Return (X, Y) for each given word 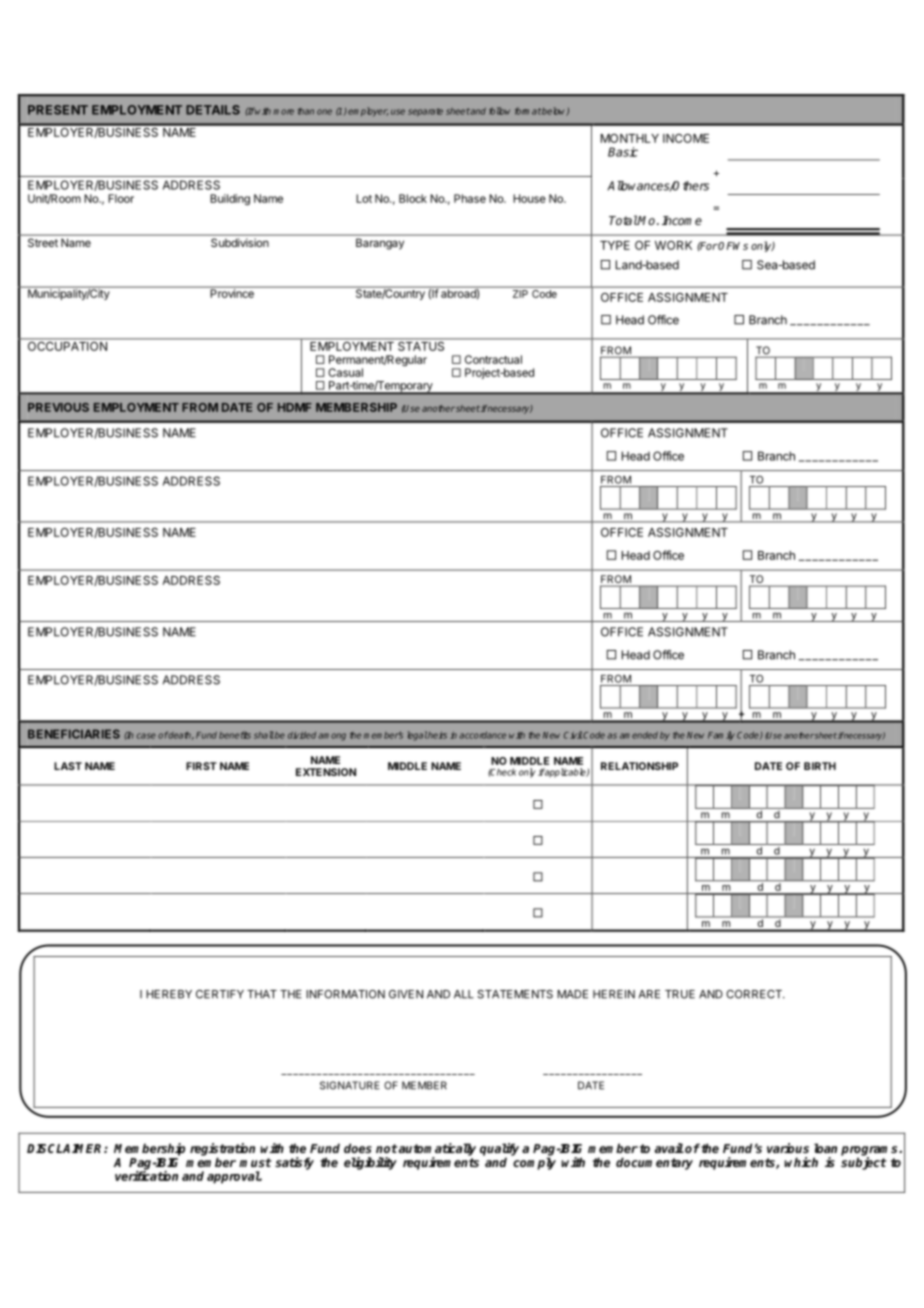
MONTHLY (630, 138)
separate (425, 112)
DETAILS (213, 110)
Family (721, 735)
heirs (437, 735)
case (146, 736)
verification (146, 1175)
